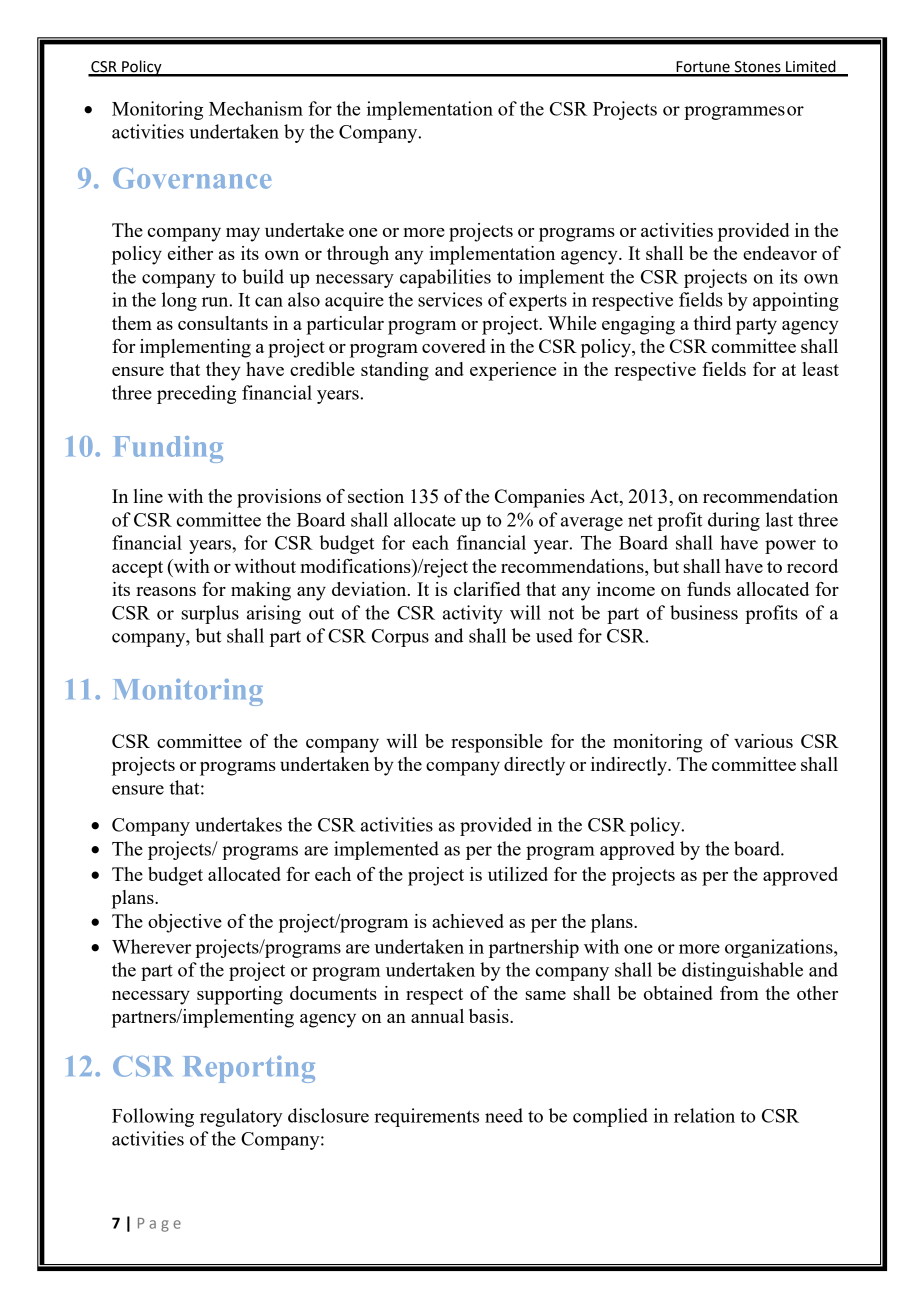  I want to click on Reporting, so click(249, 1069).
